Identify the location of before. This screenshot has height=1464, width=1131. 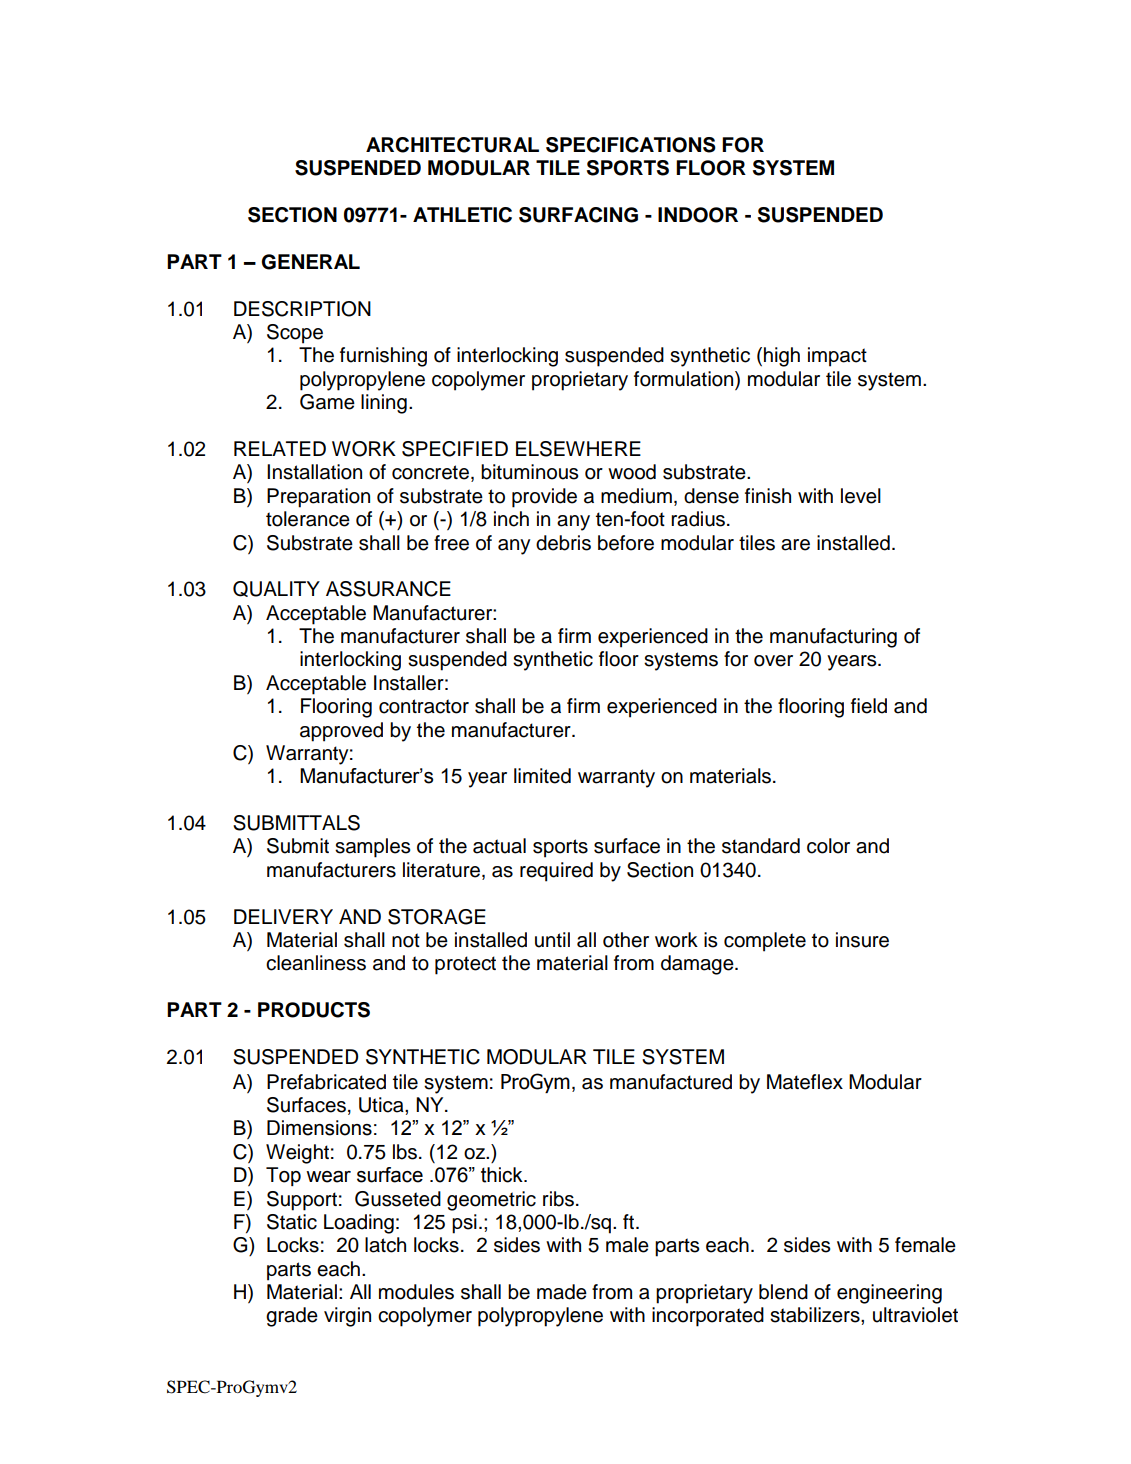
(626, 543).
